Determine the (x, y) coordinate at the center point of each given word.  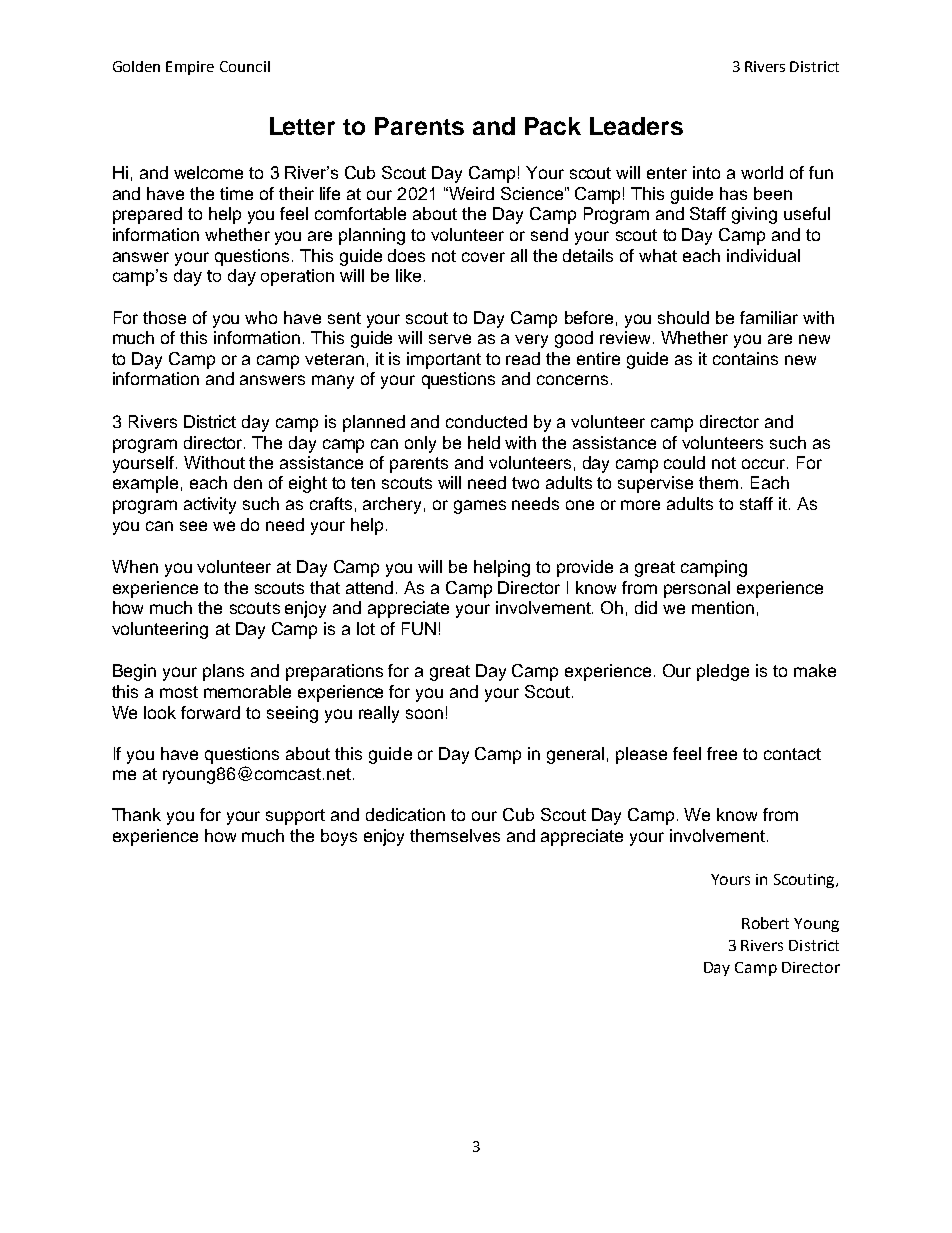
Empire (190, 68)
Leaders (636, 126)
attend (371, 587)
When (135, 566)
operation (297, 277)
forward (210, 712)
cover (483, 257)
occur (765, 464)
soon (424, 714)
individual (763, 255)
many (333, 382)
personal (697, 589)
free (722, 753)
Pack (553, 126)
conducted (486, 421)
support (295, 817)
